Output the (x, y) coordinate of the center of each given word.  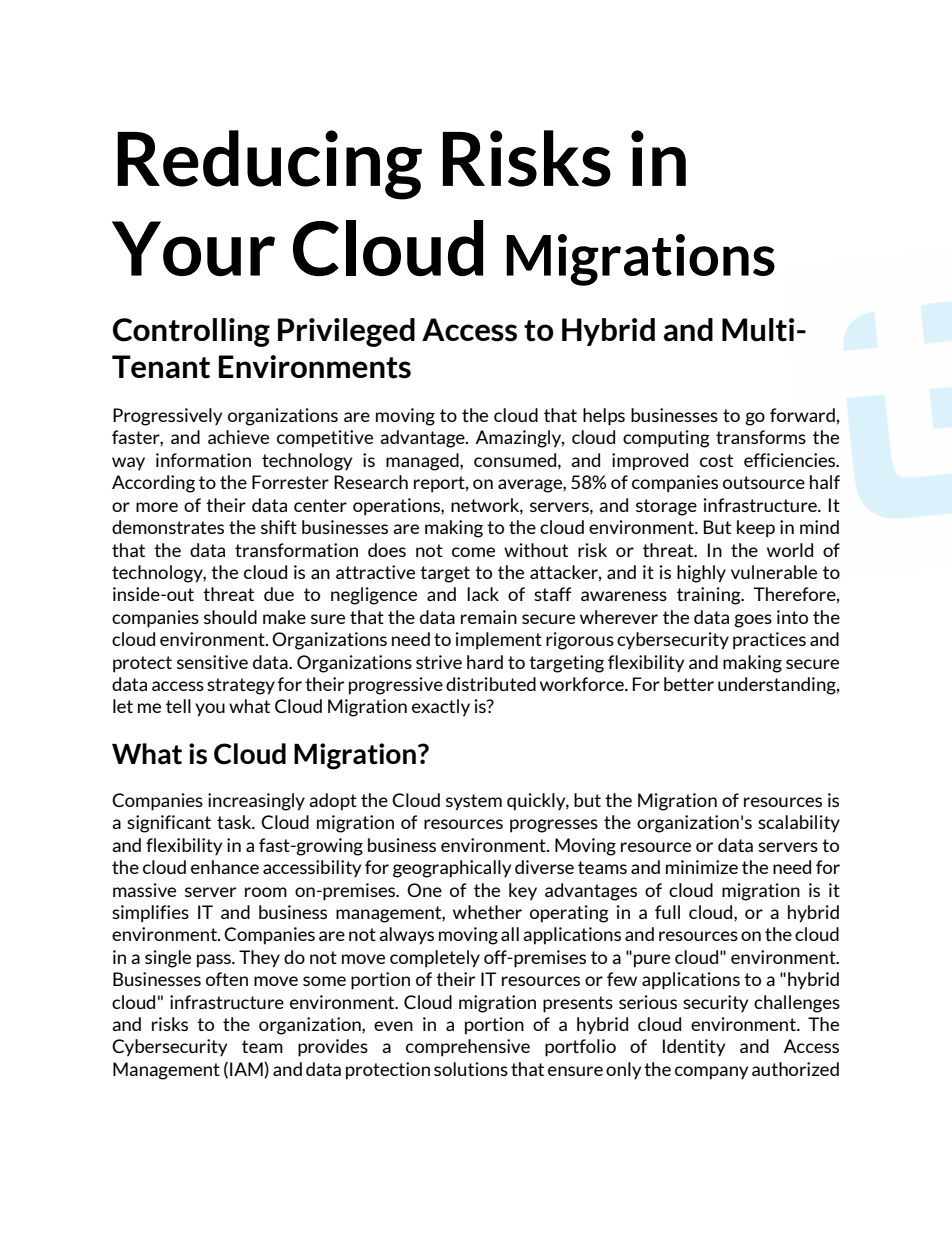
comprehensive (468, 1048)
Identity (694, 1047)
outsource (764, 482)
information (203, 460)
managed (423, 462)
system (474, 802)
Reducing (269, 165)
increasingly (256, 802)
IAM (247, 1070)
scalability (799, 824)
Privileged (346, 332)
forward (802, 415)
